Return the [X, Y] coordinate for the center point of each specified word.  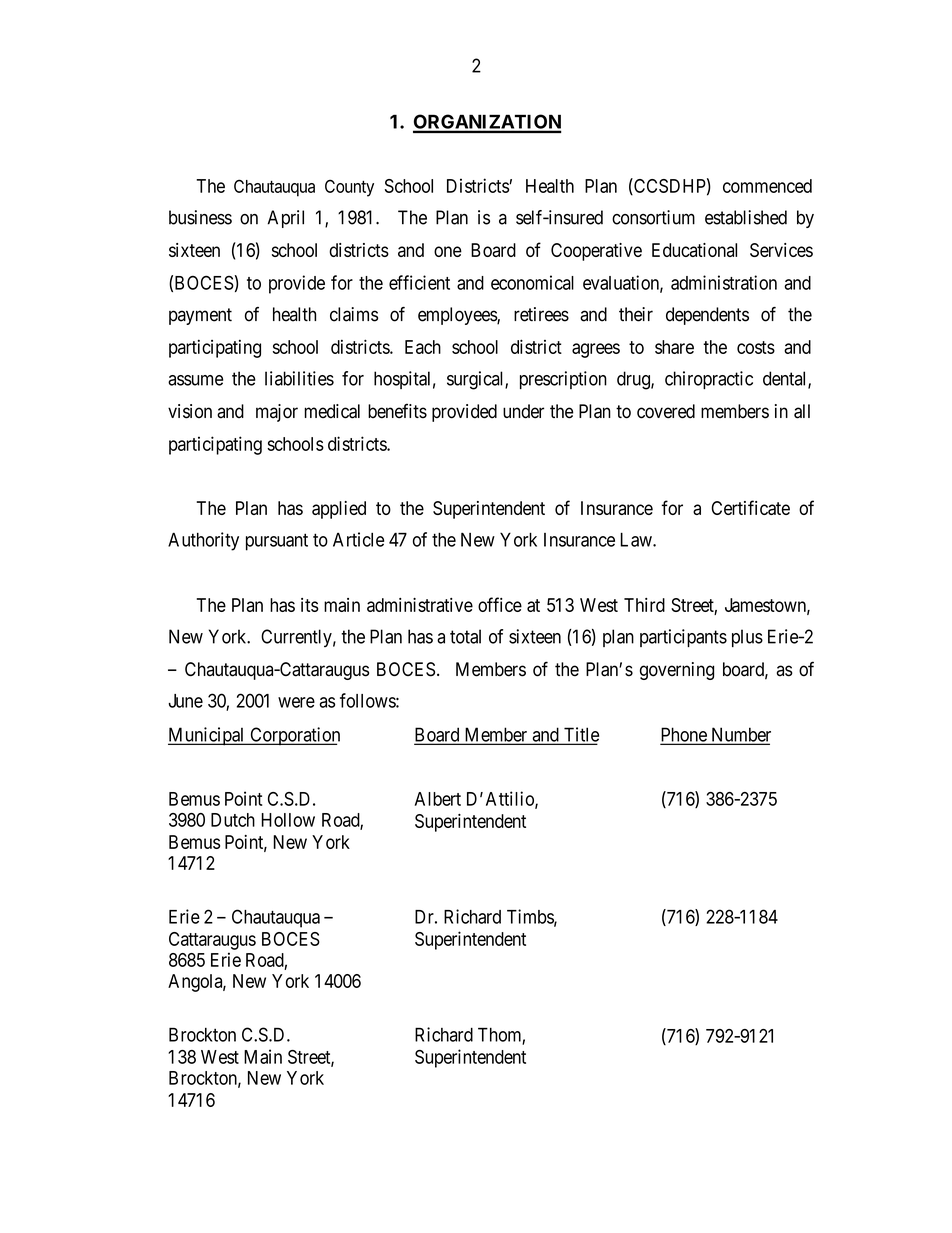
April [285, 219]
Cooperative [596, 252]
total [465, 636]
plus [747, 638]
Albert [438, 799]
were [296, 702]
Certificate [751, 507]
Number [740, 735]
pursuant [277, 542]
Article [358, 539]
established [746, 217]
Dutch [233, 820]
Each [423, 347]
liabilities [299, 378]
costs [756, 347]
